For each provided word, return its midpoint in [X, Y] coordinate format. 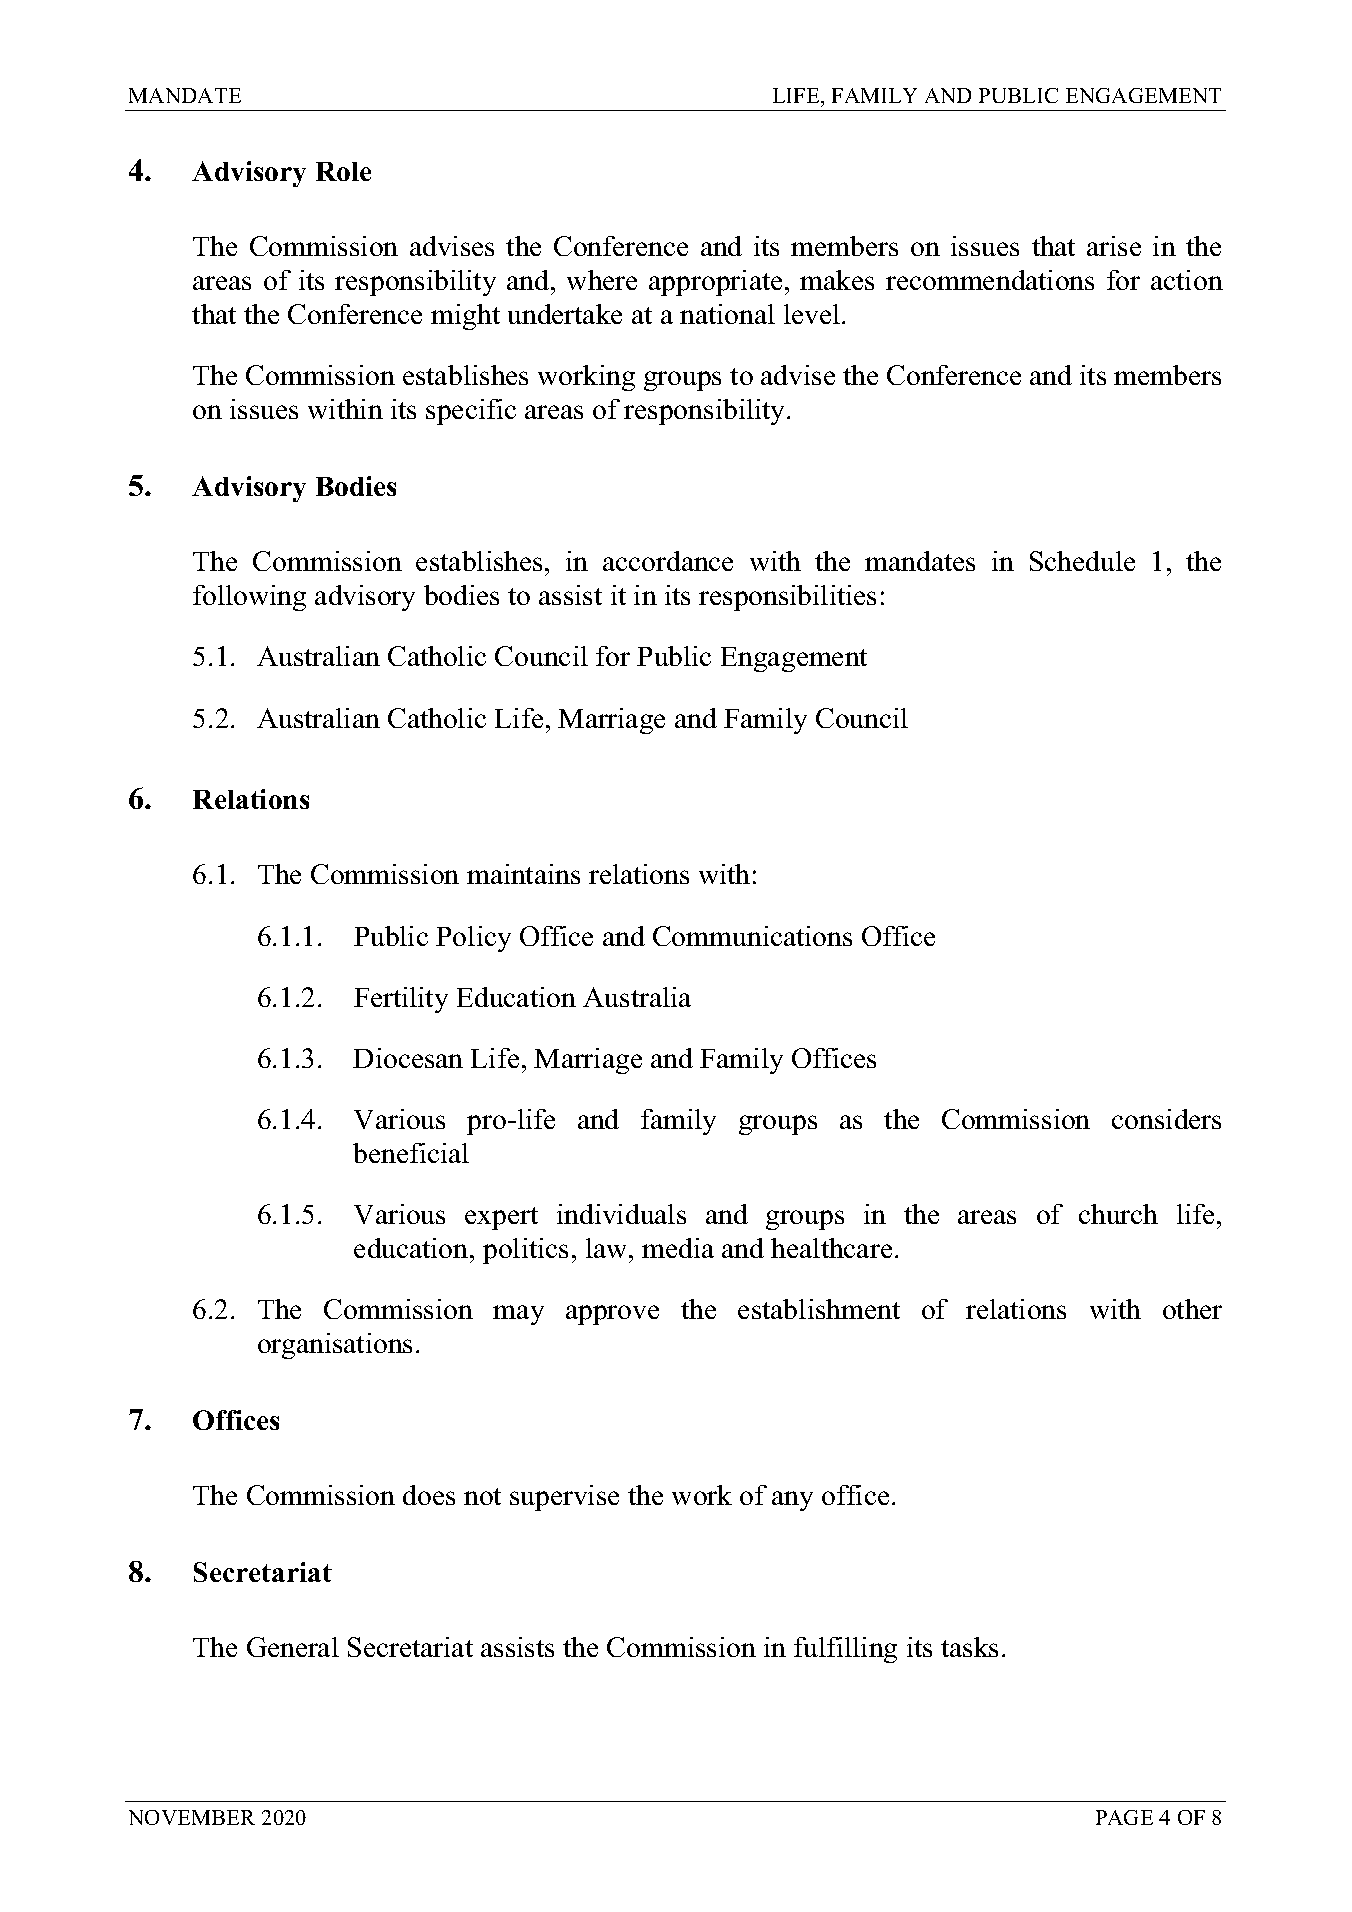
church [1118, 1214]
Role [343, 171]
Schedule [1082, 561]
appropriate [715, 283]
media [678, 1248]
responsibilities [787, 598]
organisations [335, 1346]
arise [1114, 246]
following [249, 598]
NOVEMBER [192, 1817]
